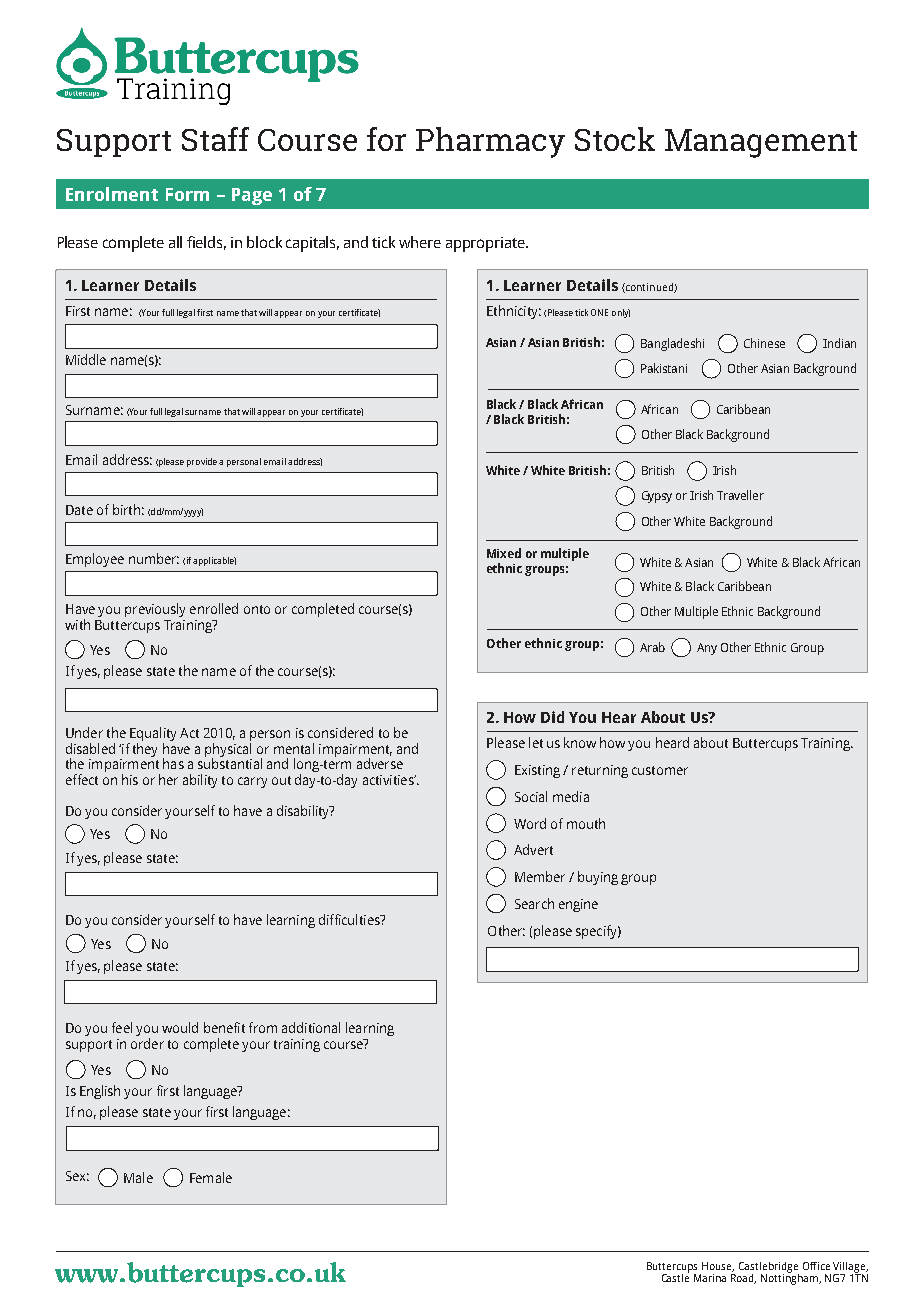 This image has height=1308, width=924. Describe the element at coordinates (599, 312) in the image. I see `ONE` at that location.
